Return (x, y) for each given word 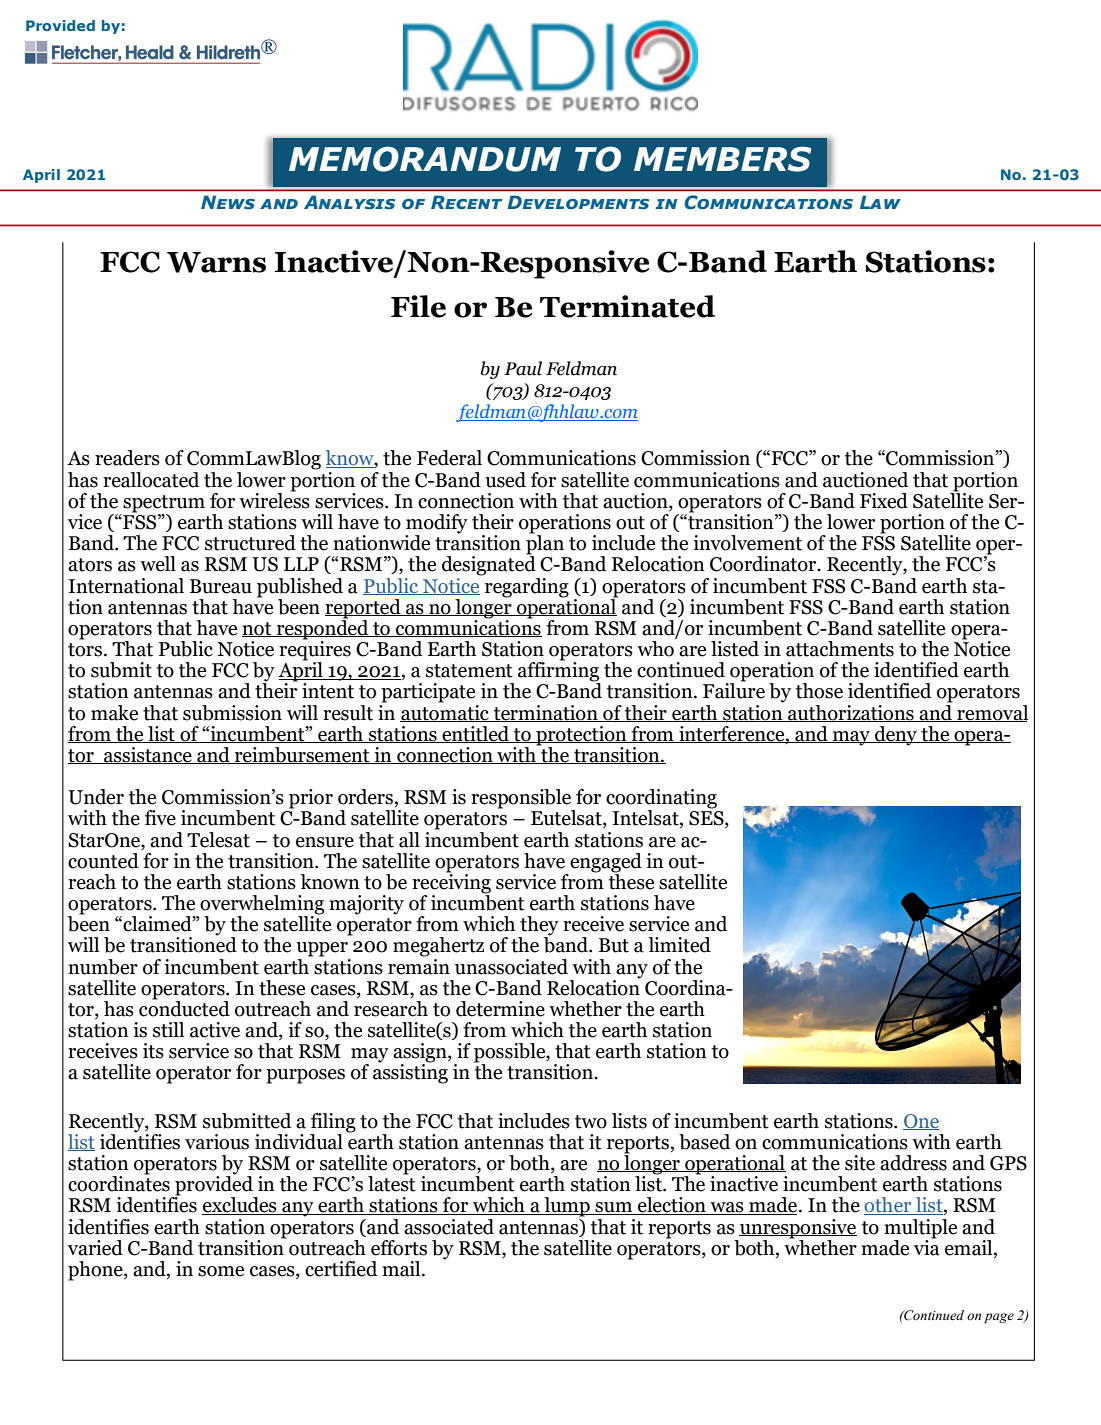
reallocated (151, 480)
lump (567, 1207)
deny (896, 736)
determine (500, 1009)
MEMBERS (722, 159)
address (913, 1163)
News (228, 202)
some (221, 1271)
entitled (475, 734)
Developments (578, 202)
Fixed (884, 501)
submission (232, 713)
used (505, 480)
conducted (184, 1007)
